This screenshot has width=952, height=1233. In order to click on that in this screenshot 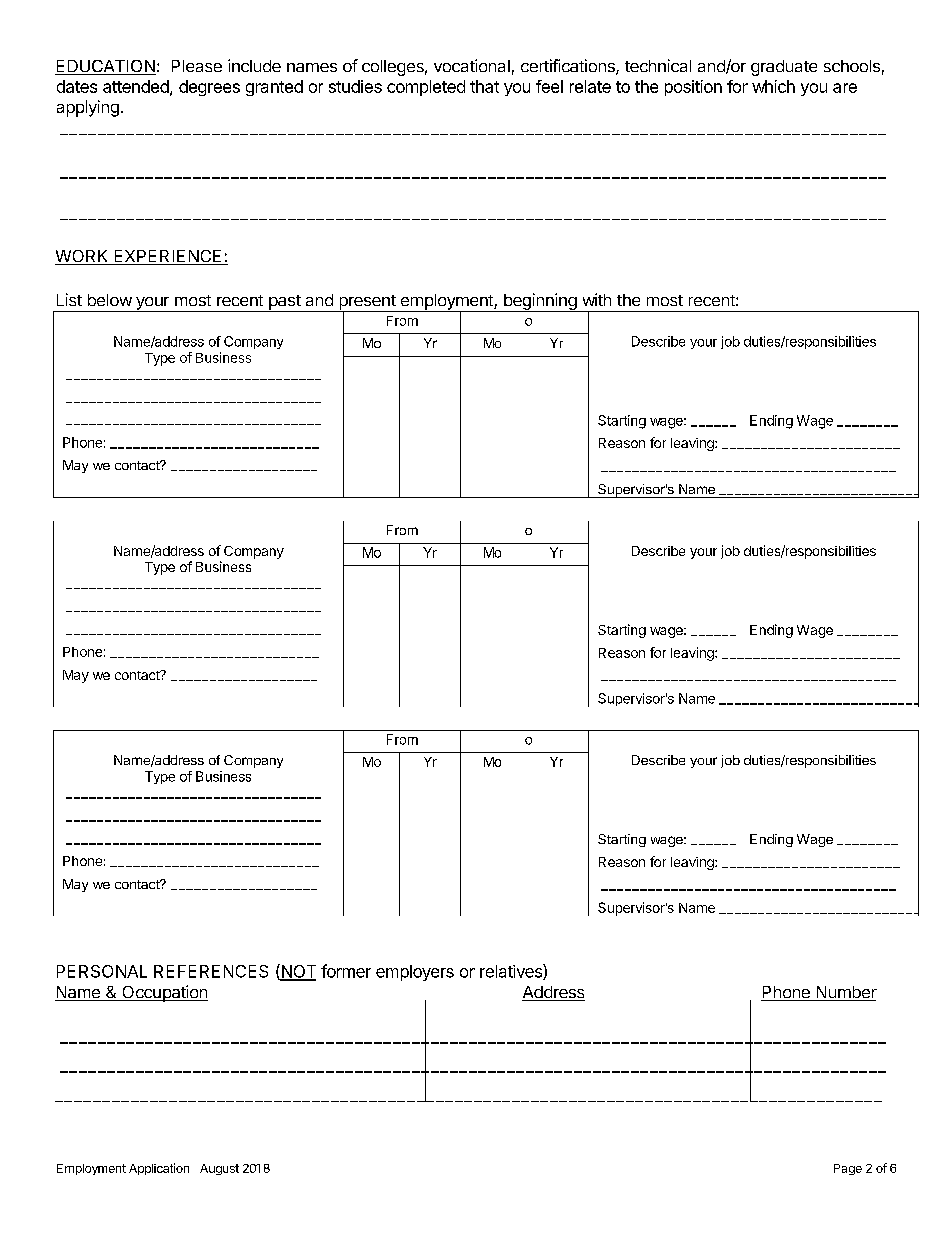, I will do `click(484, 86)`.
